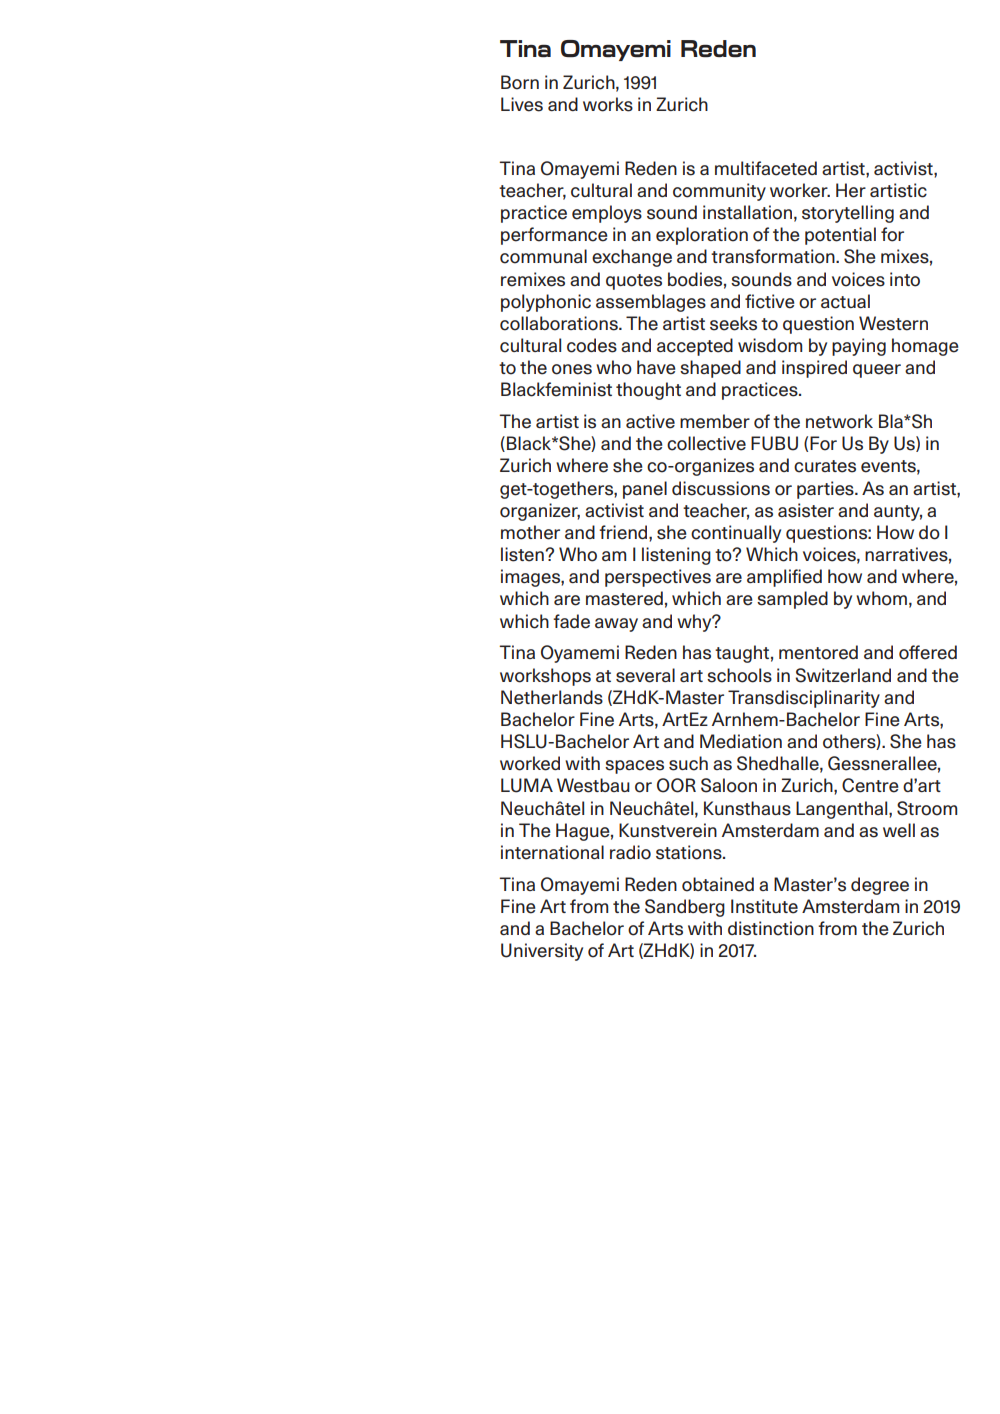 This page has width=1000, height=1414. What do you see at coordinates (542, 952) in the page?
I see `University` at bounding box center [542, 952].
